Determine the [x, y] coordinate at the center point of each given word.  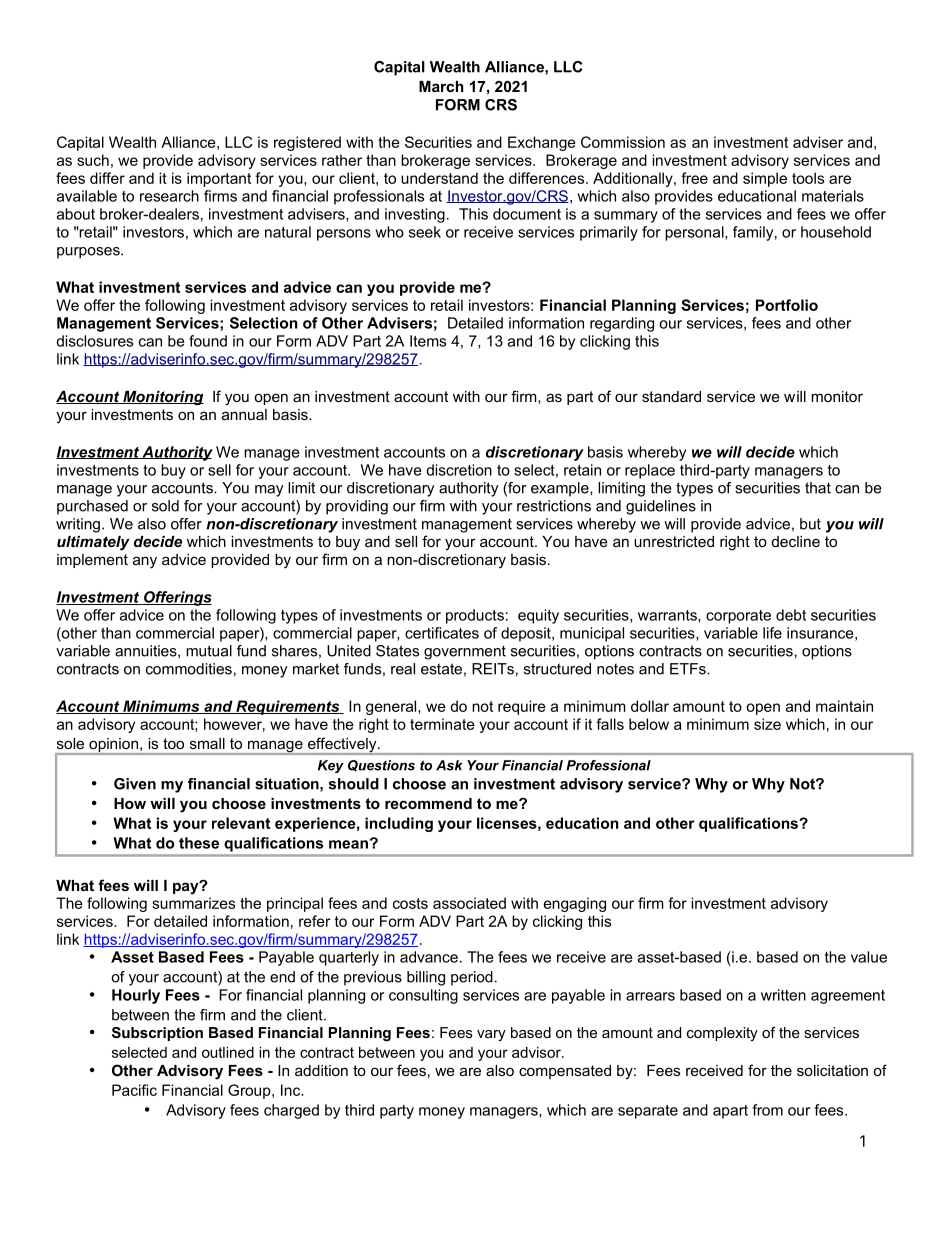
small [207, 743]
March [441, 86]
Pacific [134, 1090]
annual [244, 414]
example [561, 489]
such [93, 160]
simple [765, 179]
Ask [449, 765]
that [818, 488]
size [767, 724]
